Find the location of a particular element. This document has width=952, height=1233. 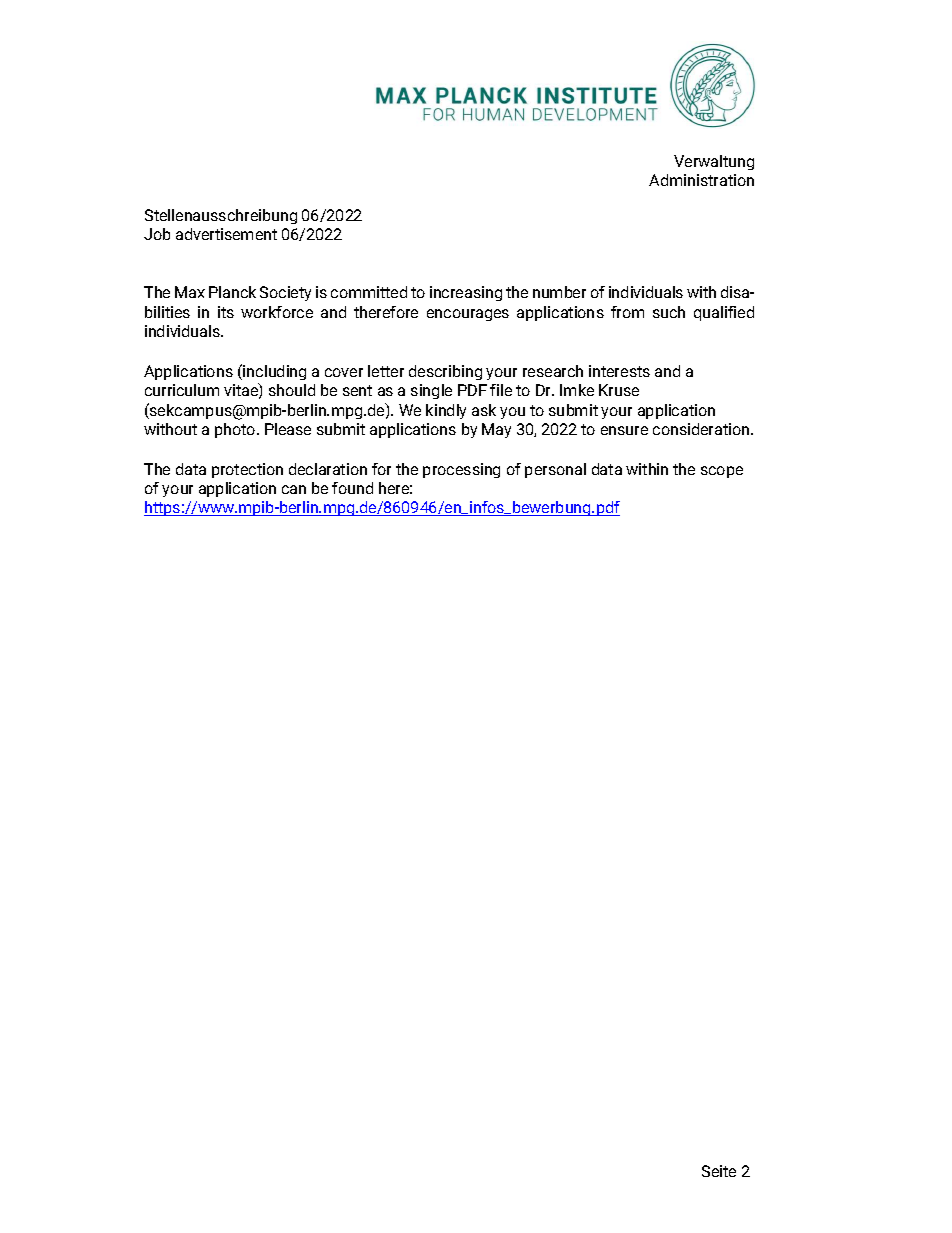

increasing is located at coordinates (466, 293).
